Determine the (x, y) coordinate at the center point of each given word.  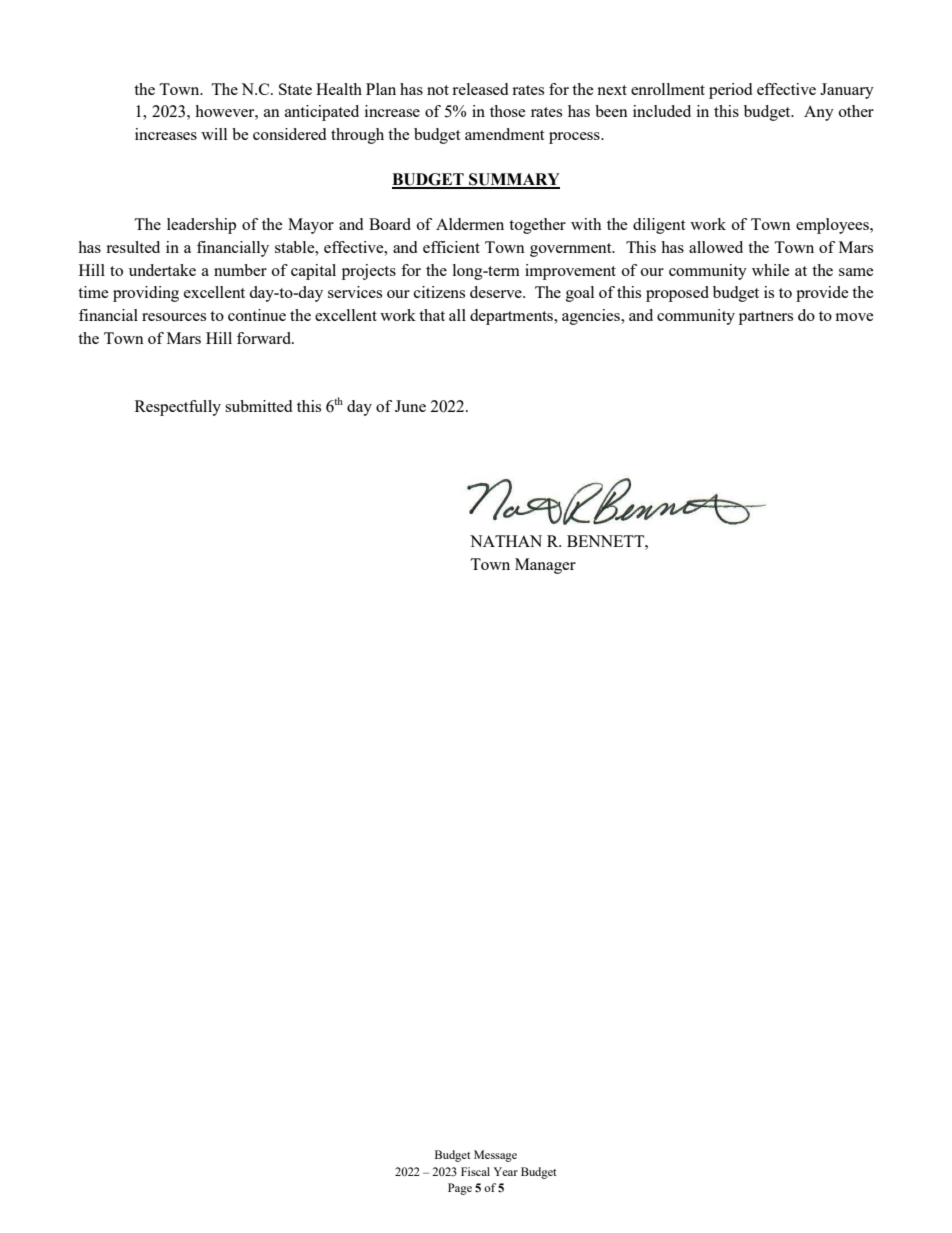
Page (460, 1189)
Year (505, 1171)
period (730, 91)
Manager (545, 566)
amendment (504, 134)
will (214, 134)
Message (495, 1156)
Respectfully (178, 408)
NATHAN (506, 541)
